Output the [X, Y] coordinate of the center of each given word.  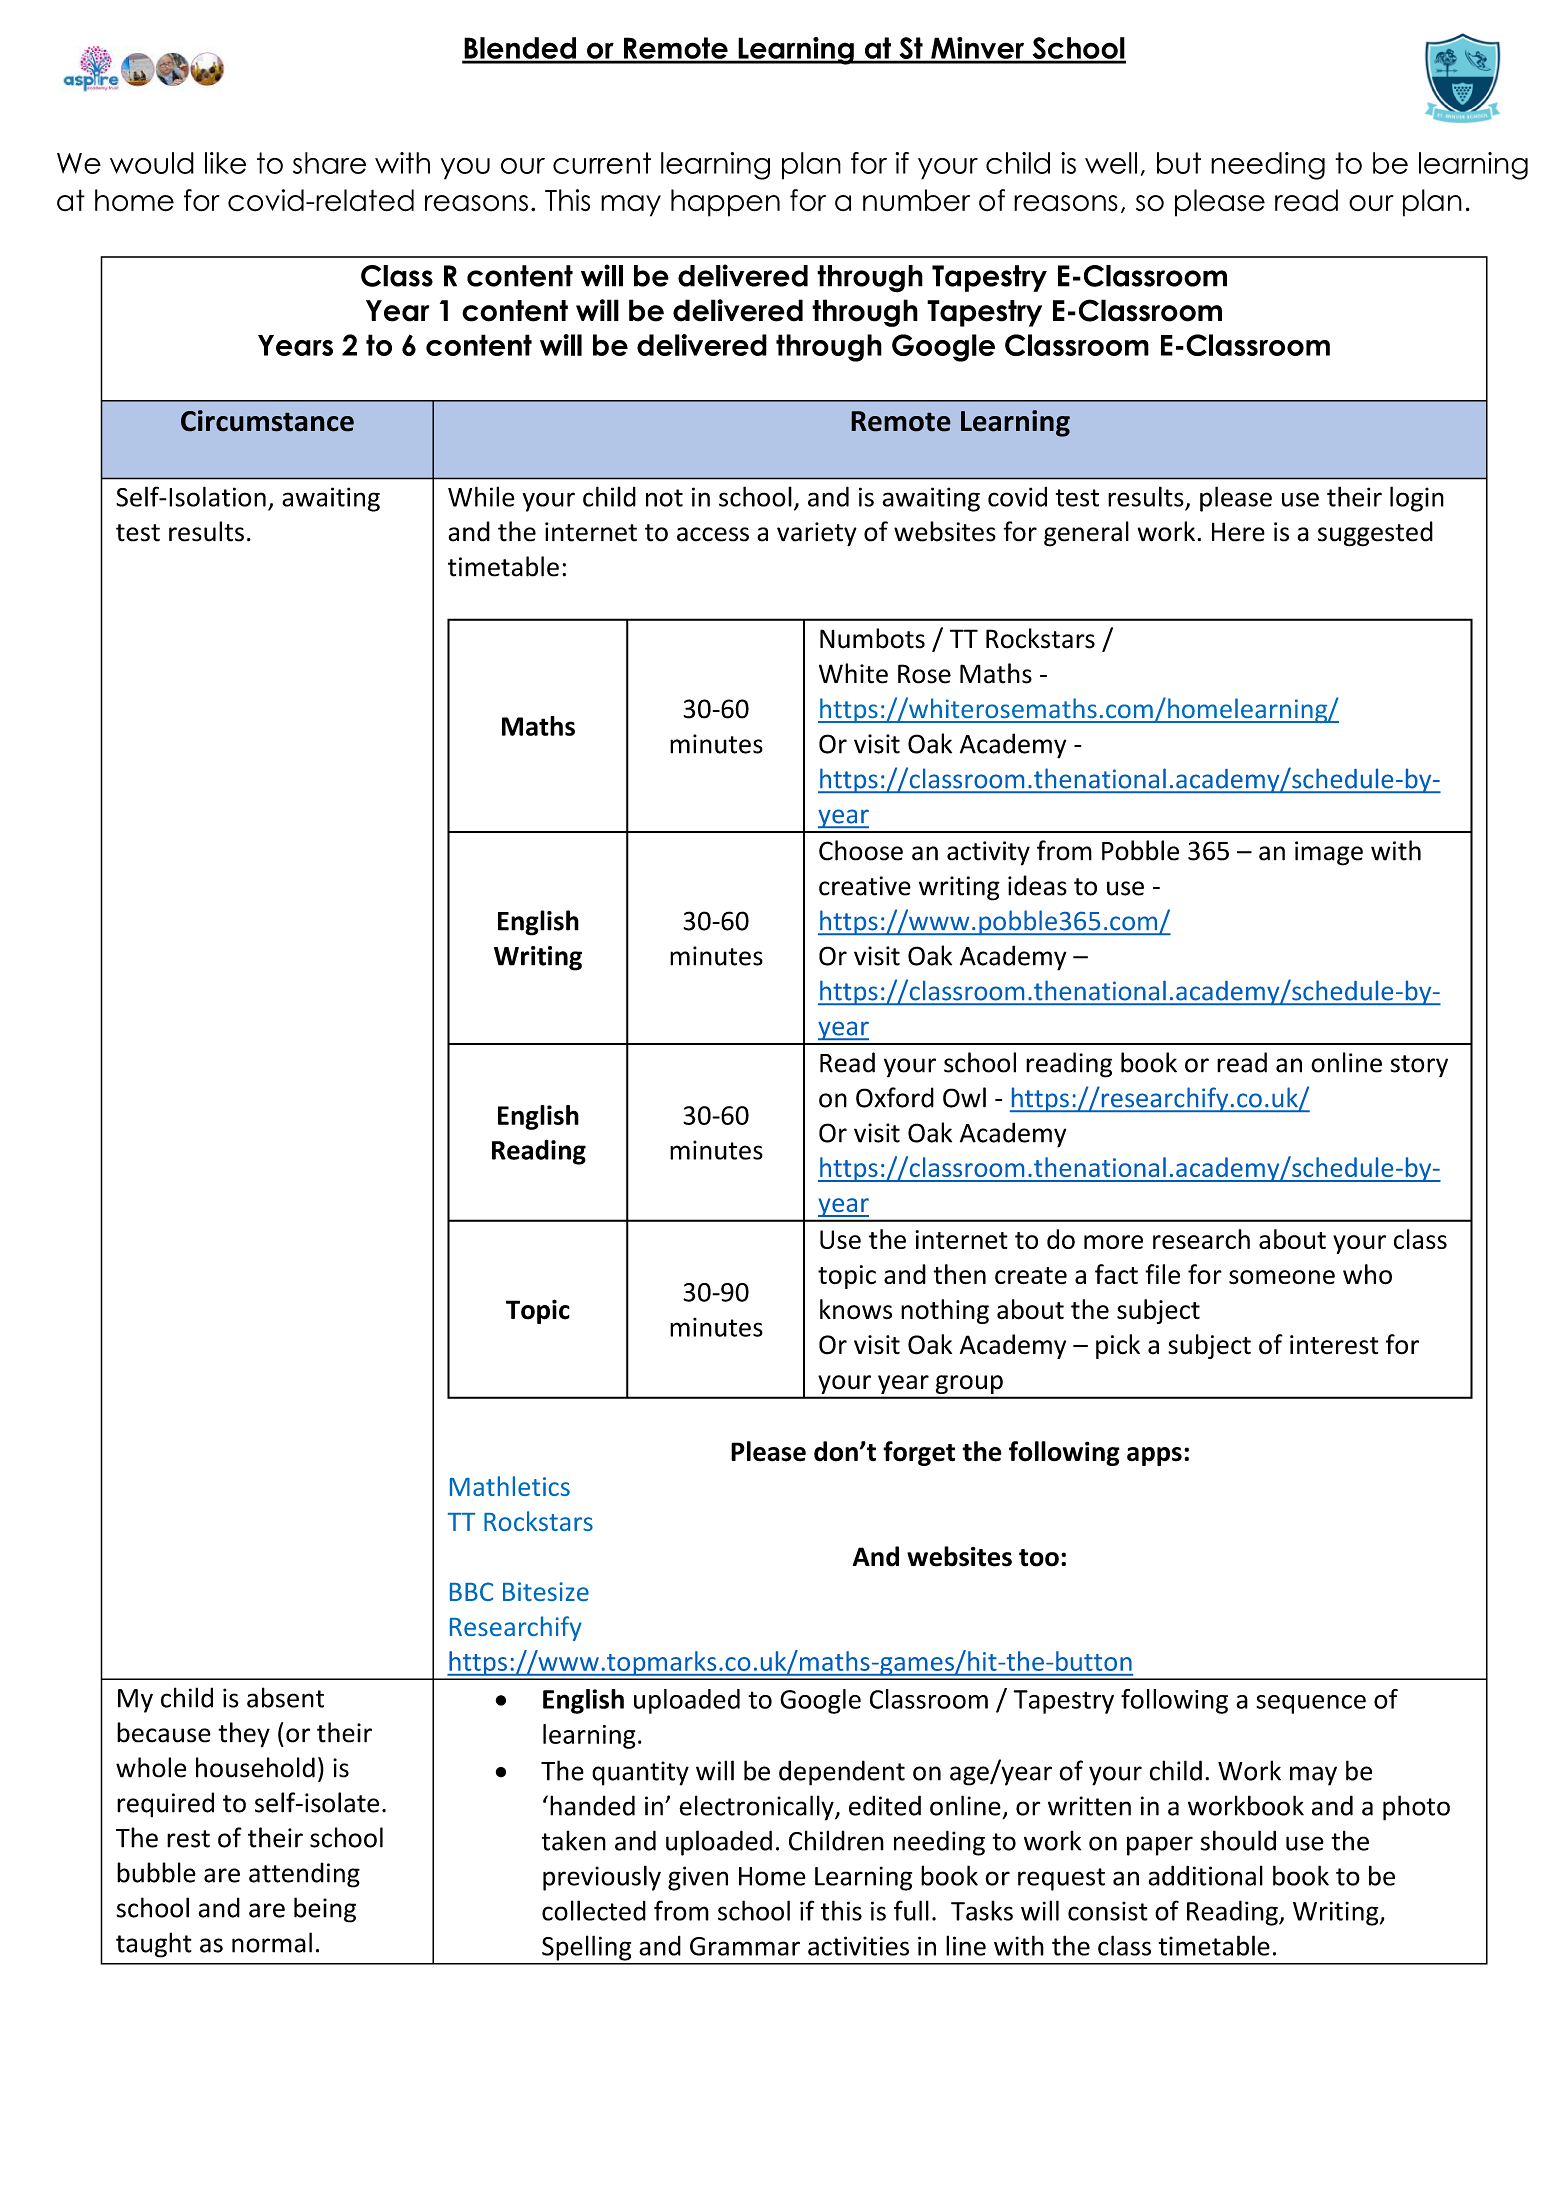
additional [1205, 1875]
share [329, 163]
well [1111, 163]
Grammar [745, 1946]
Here [1238, 532]
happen [725, 203]
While [481, 496]
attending [304, 1875]
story [1419, 1066]
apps [1154, 1456]
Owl [964, 1097]
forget [919, 1453]
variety [817, 534]
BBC [471, 1591]
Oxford [895, 1097]
